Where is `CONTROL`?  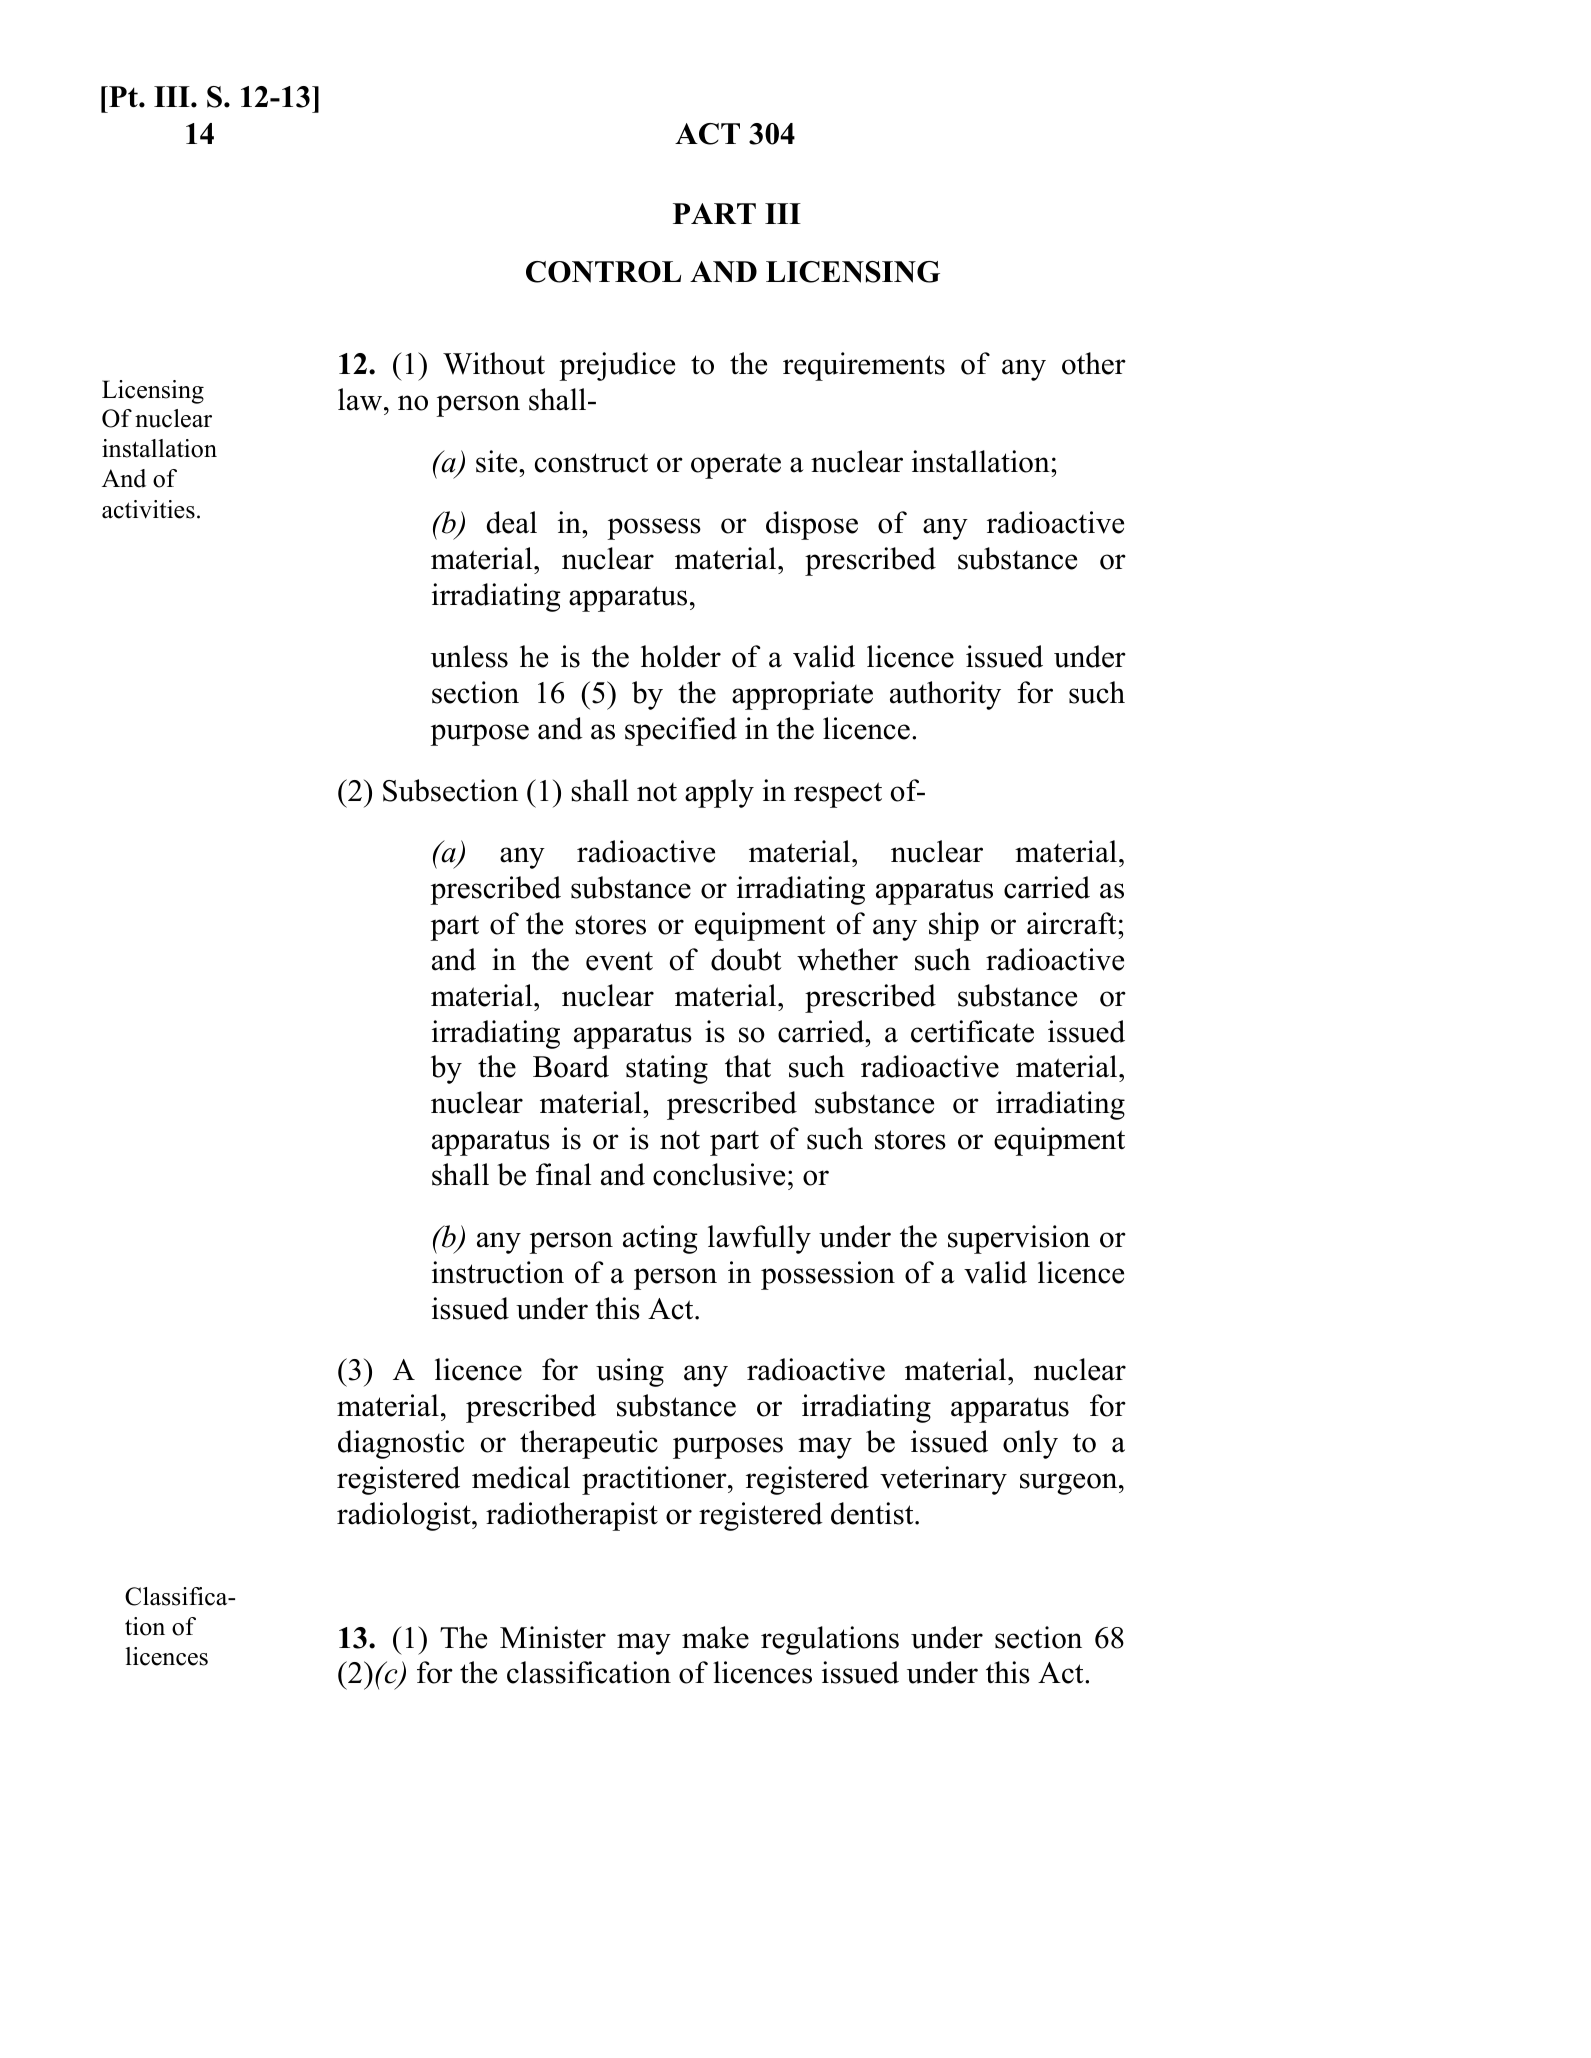
CONTROL is located at coordinates (603, 272).
